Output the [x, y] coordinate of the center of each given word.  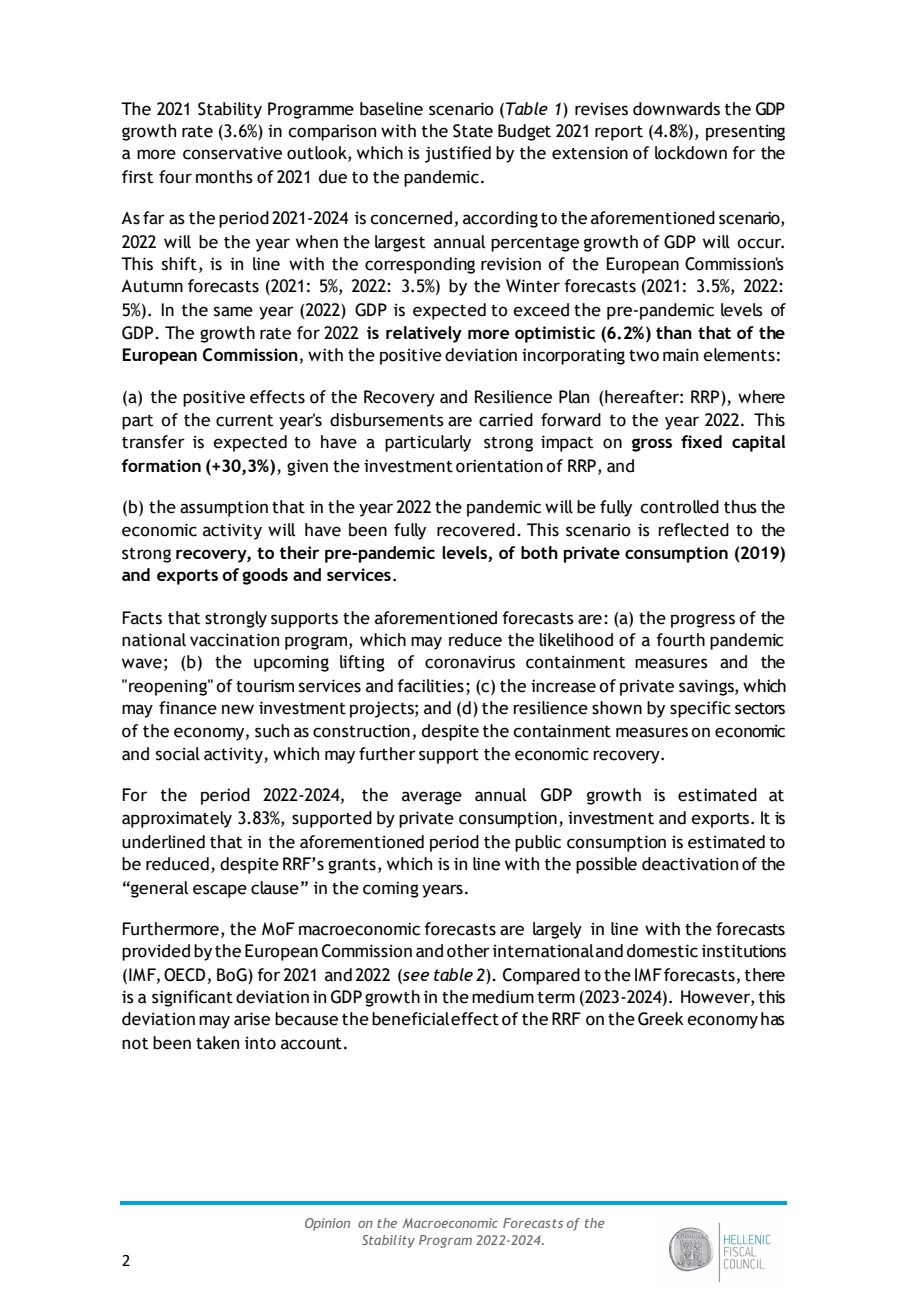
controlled [679, 507]
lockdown [691, 153]
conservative [232, 153]
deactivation [690, 864]
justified [458, 154]
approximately [177, 819]
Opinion [327, 1224]
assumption [224, 508]
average [432, 798]
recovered [476, 530]
